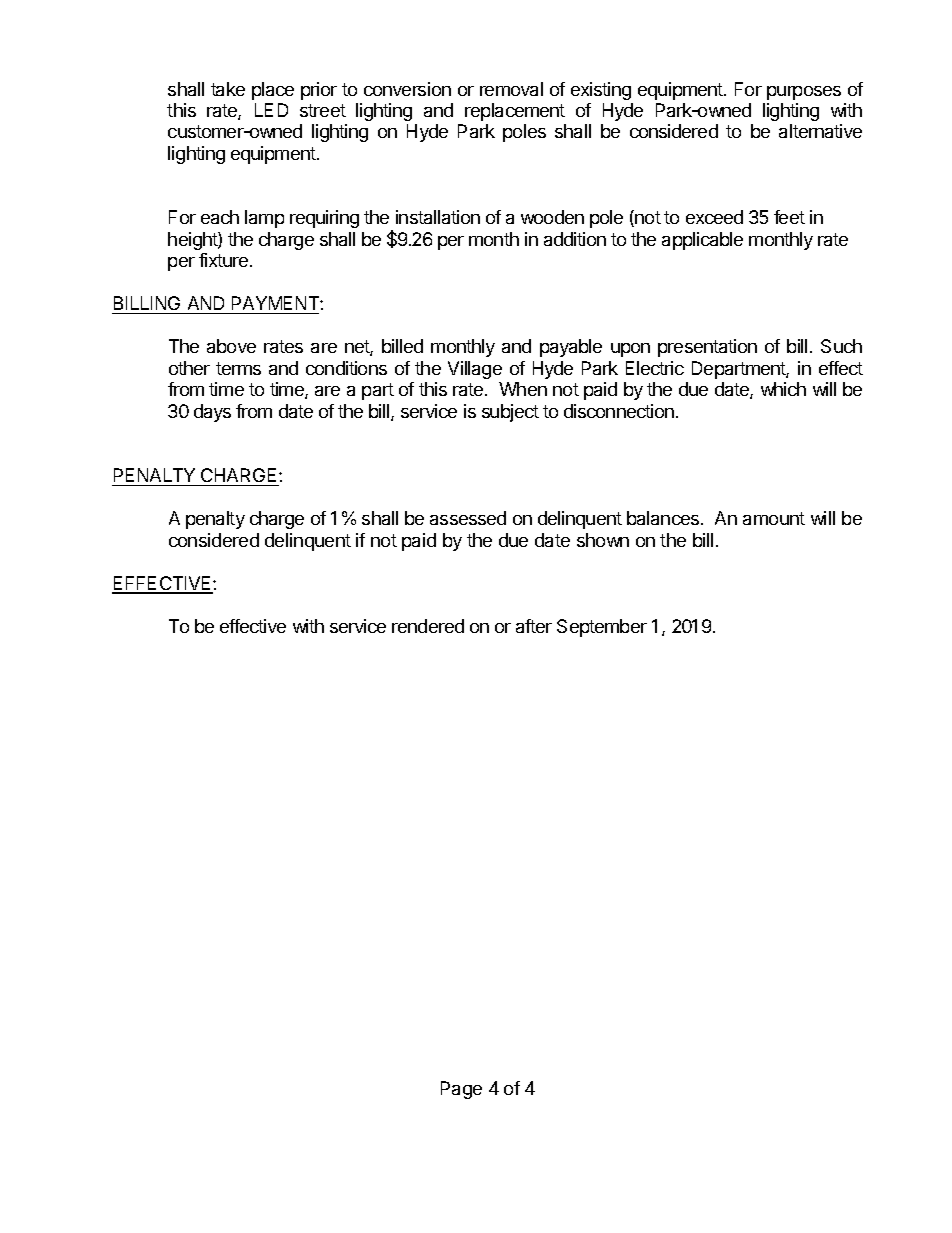 The height and width of the document is (1233, 952). Describe the element at coordinates (603, 540) in the document. I see `shown` at that location.
